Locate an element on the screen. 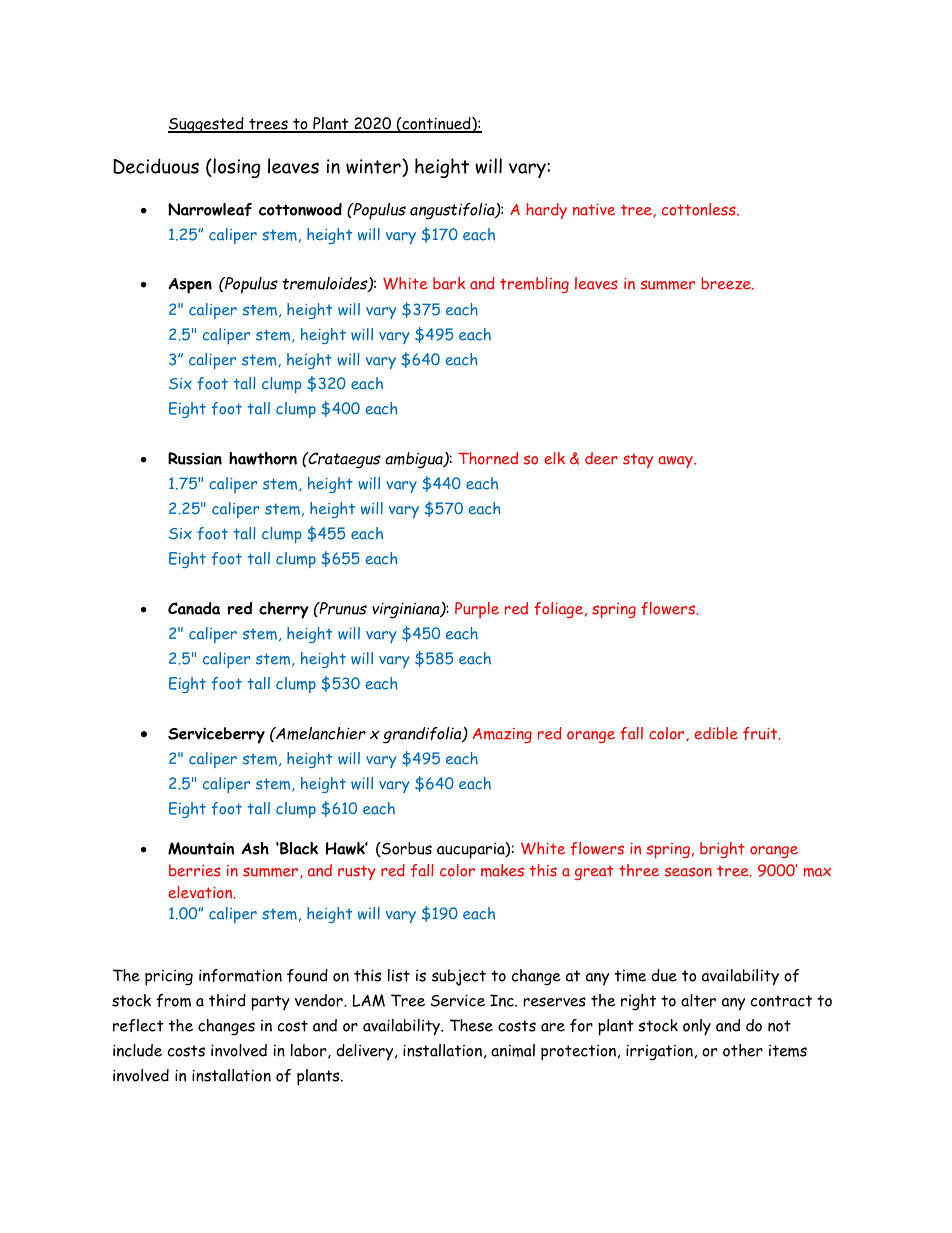 The height and width of the screenshot is (1233, 952). losing is located at coordinates (235, 168).
